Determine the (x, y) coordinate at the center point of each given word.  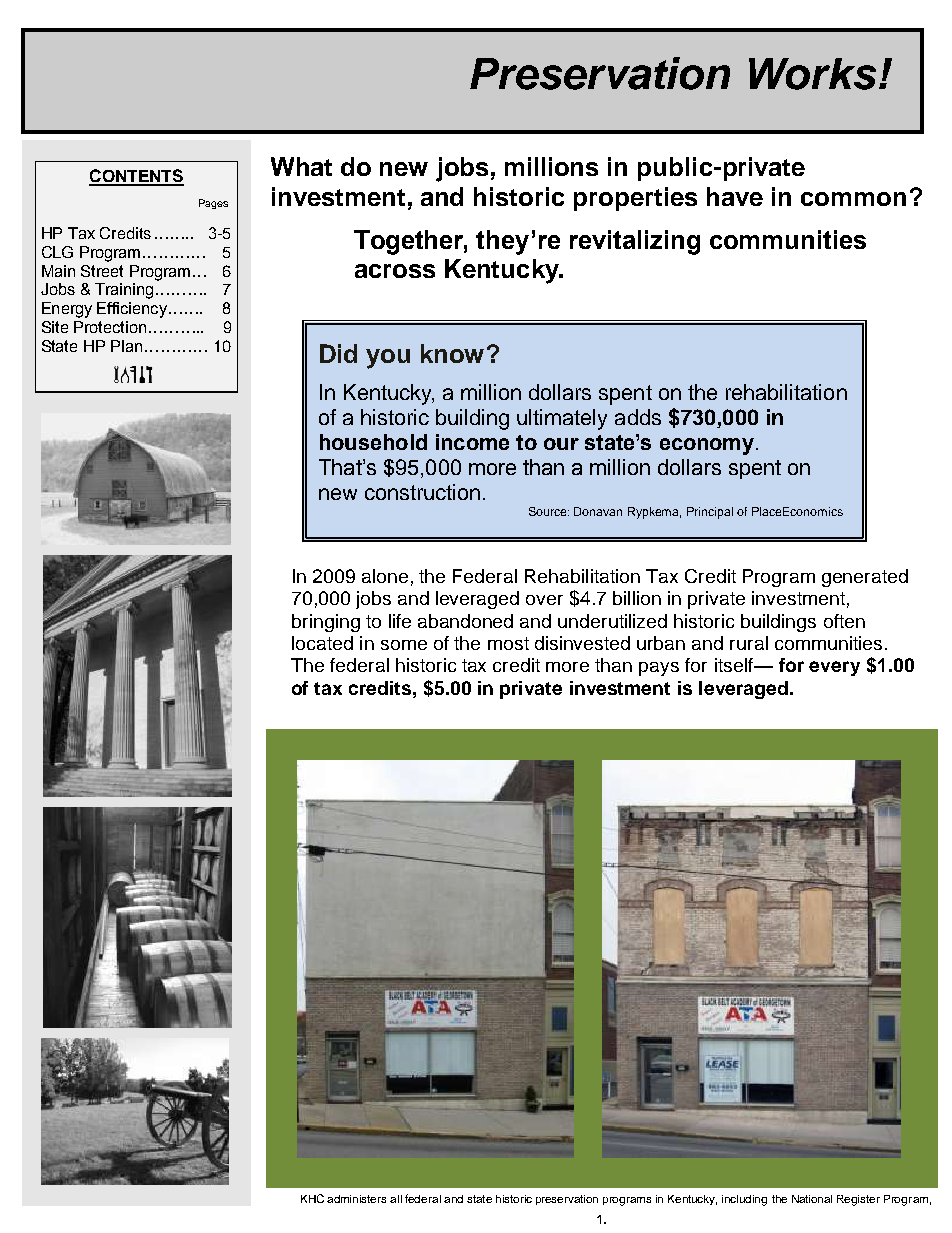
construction (422, 492)
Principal (710, 513)
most (508, 643)
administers (356, 1199)
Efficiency (132, 310)
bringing (326, 623)
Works (812, 74)
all (396, 1199)
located (322, 643)
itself (735, 665)
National (812, 1199)
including (744, 1200)
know (452, 353)
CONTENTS (136, 177)
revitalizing (635, 242)
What (301, 166)
